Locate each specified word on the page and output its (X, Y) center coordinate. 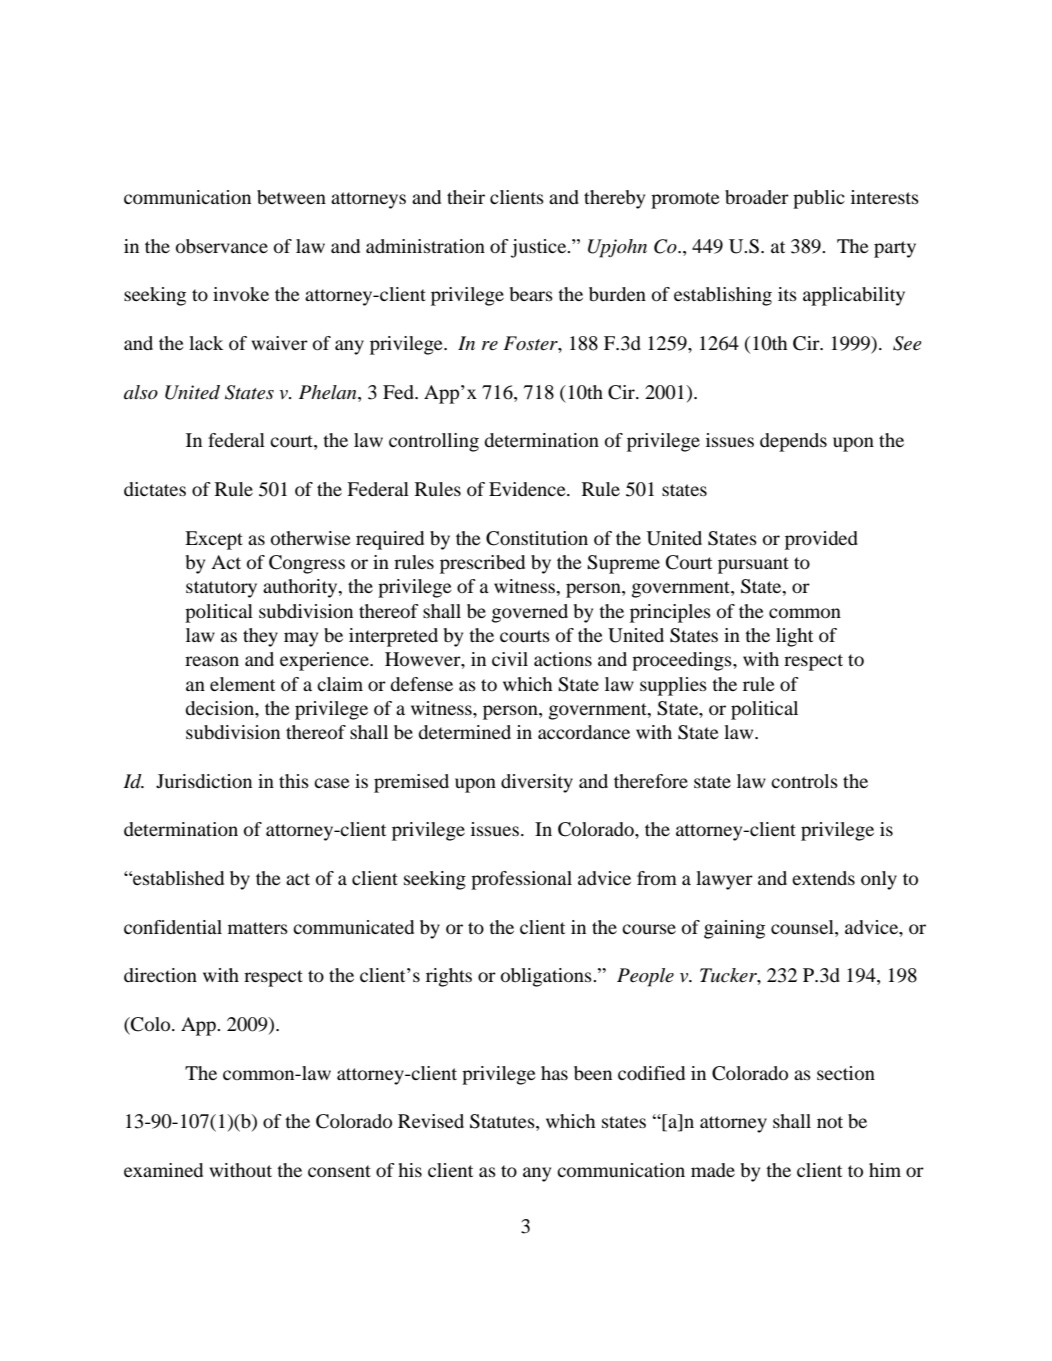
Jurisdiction (204, 781)
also (141, 392)
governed (530, 613)
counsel (803, 927)
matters (258, 928)
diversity (537, 783)
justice (540, 248)
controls (804, 781)
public (819, 199)
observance (222, 246)
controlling (434, 442)
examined (163, 1170)
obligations (547, 977)
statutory (221, 589)
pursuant (753, 565)
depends (793, 442)
